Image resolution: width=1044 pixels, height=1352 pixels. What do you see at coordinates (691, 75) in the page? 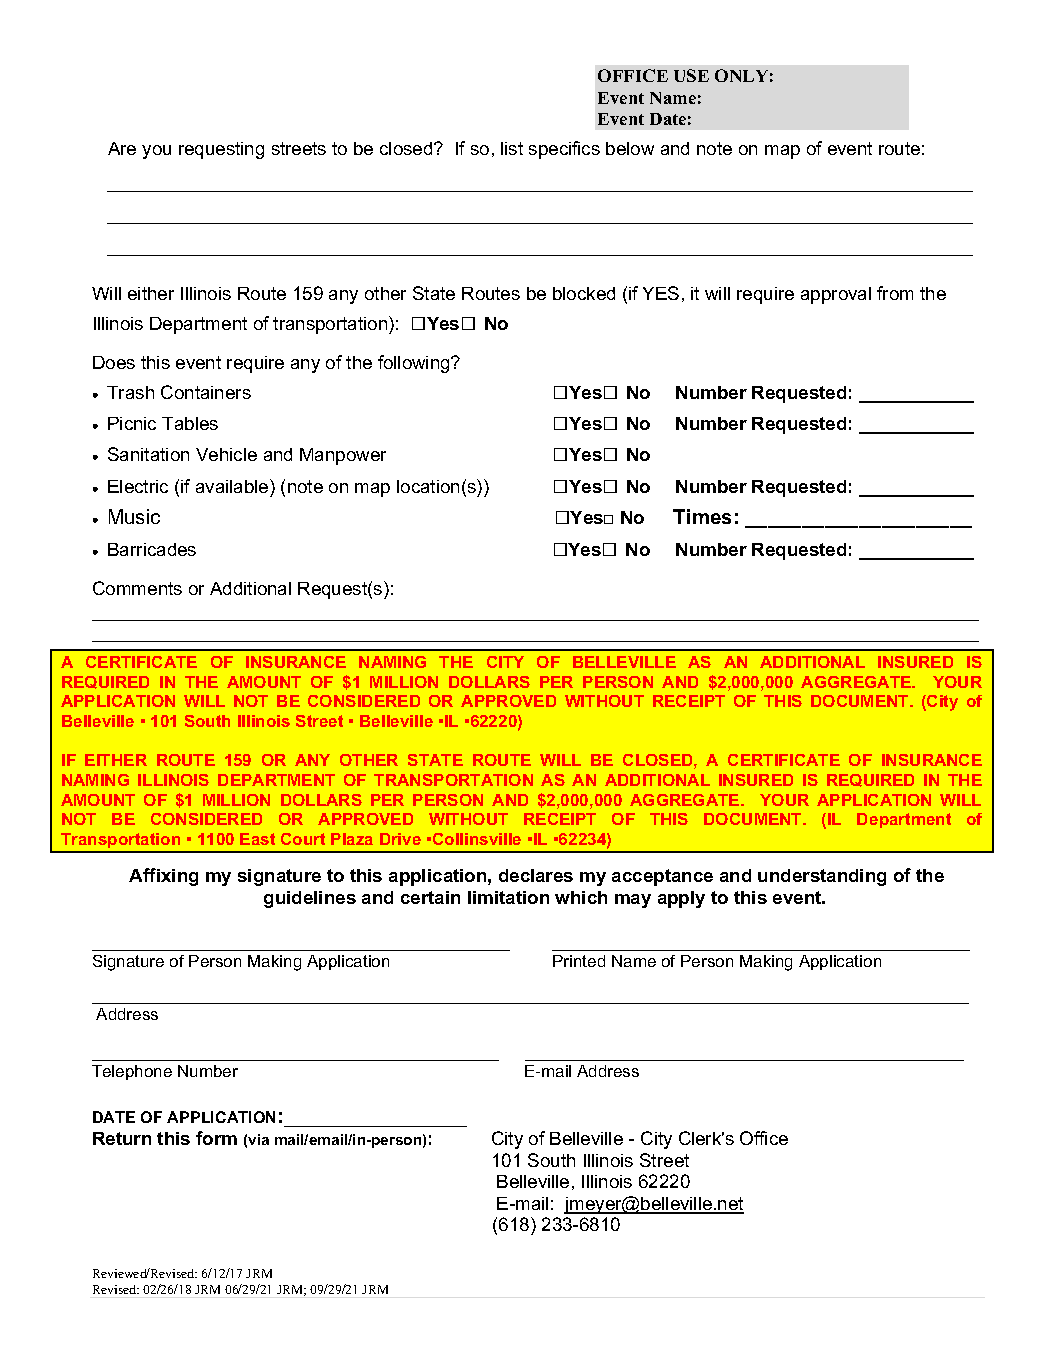
I see `USE` at bounding box center [691, 75].
